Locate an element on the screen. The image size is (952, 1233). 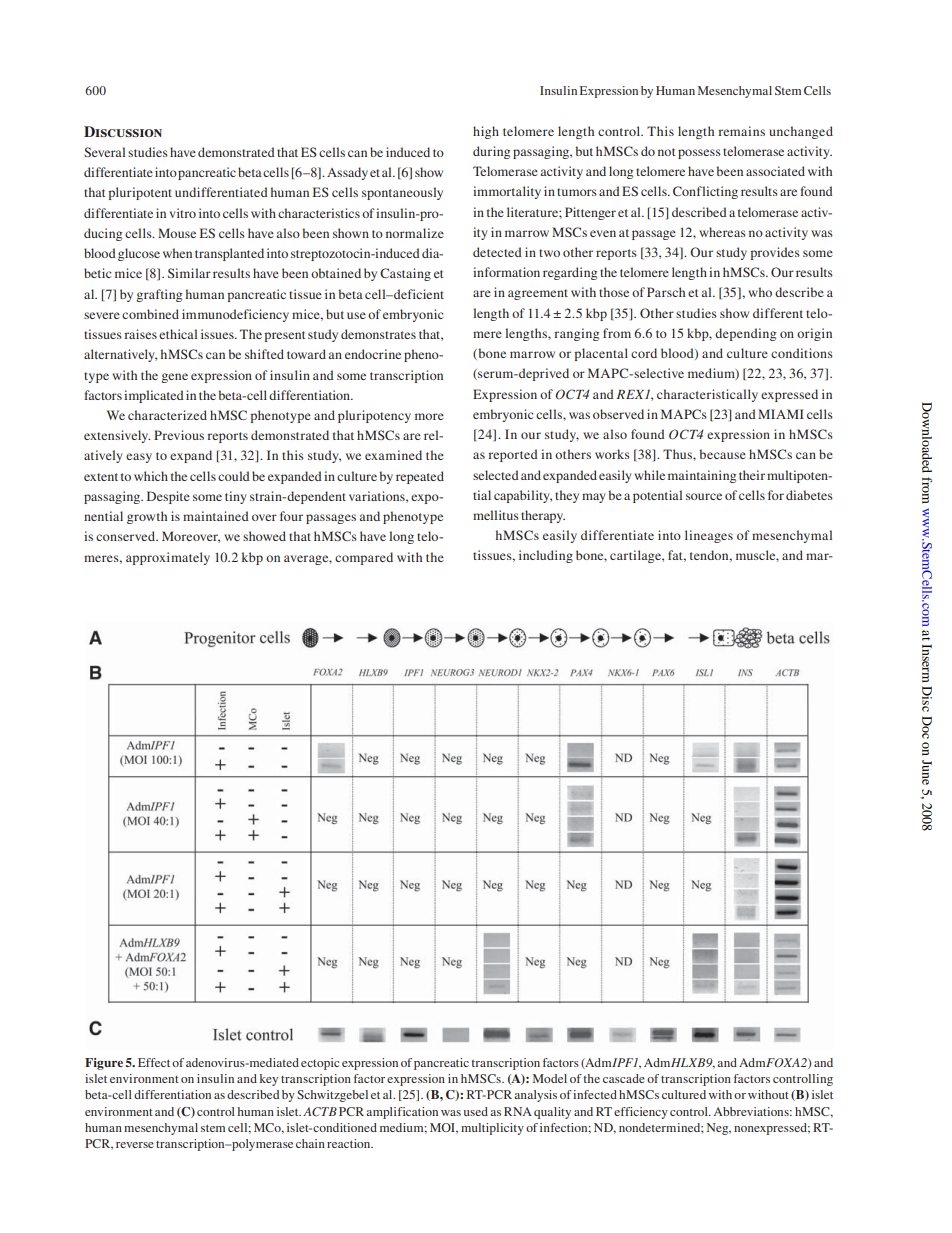
lineages is located at coordinates (709, 536).
